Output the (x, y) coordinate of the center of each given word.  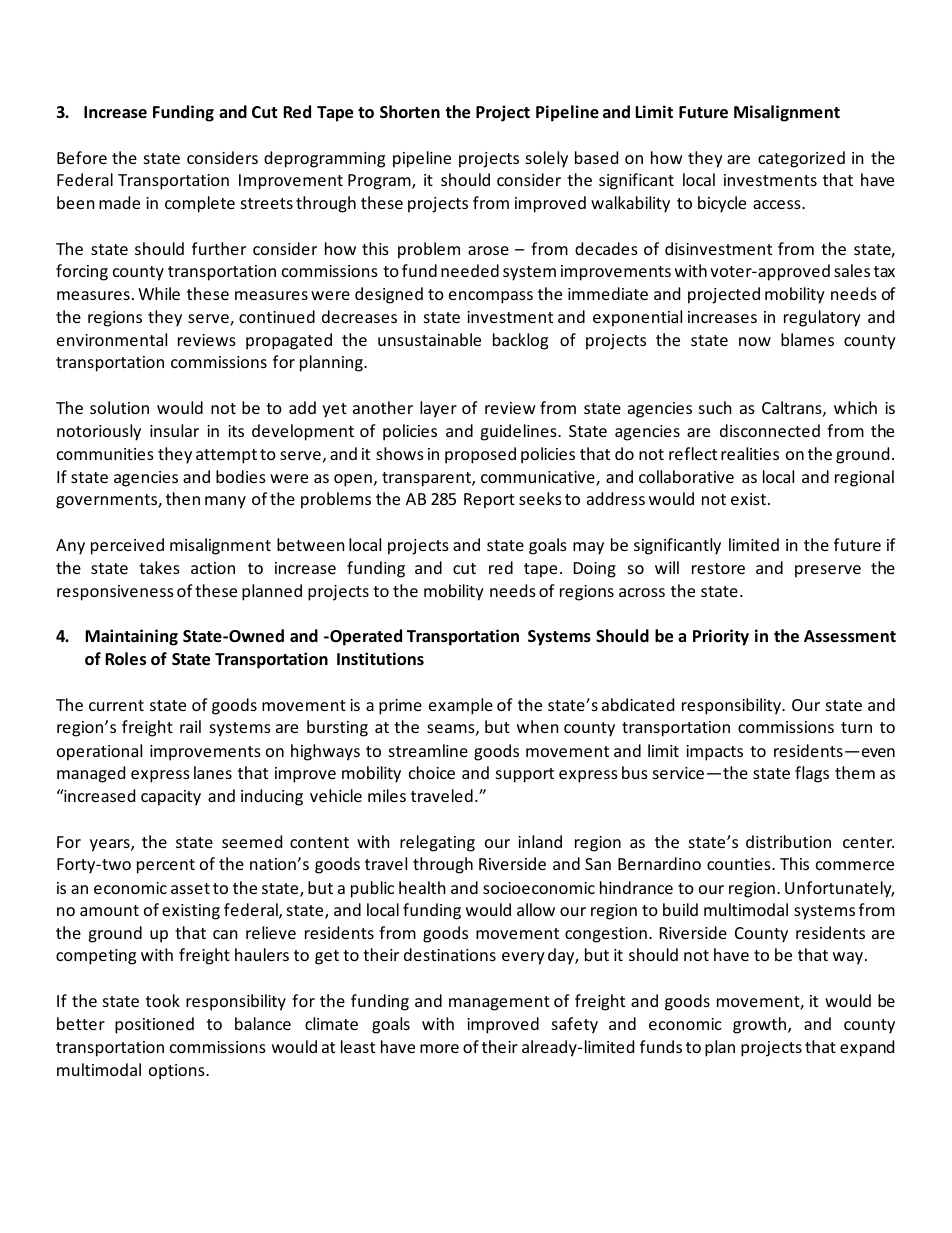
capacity (171, 798)
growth (761, 1025)
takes (159, 567)
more (439, 1048)
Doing (595, 570)
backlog (520, 341)
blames (807, 339)
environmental (112, 339)
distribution (788, 841)
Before (82, 157)
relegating (437, 843)
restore (718, 568)
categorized (801, 159)
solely (547, 159)
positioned (154, 1025)
